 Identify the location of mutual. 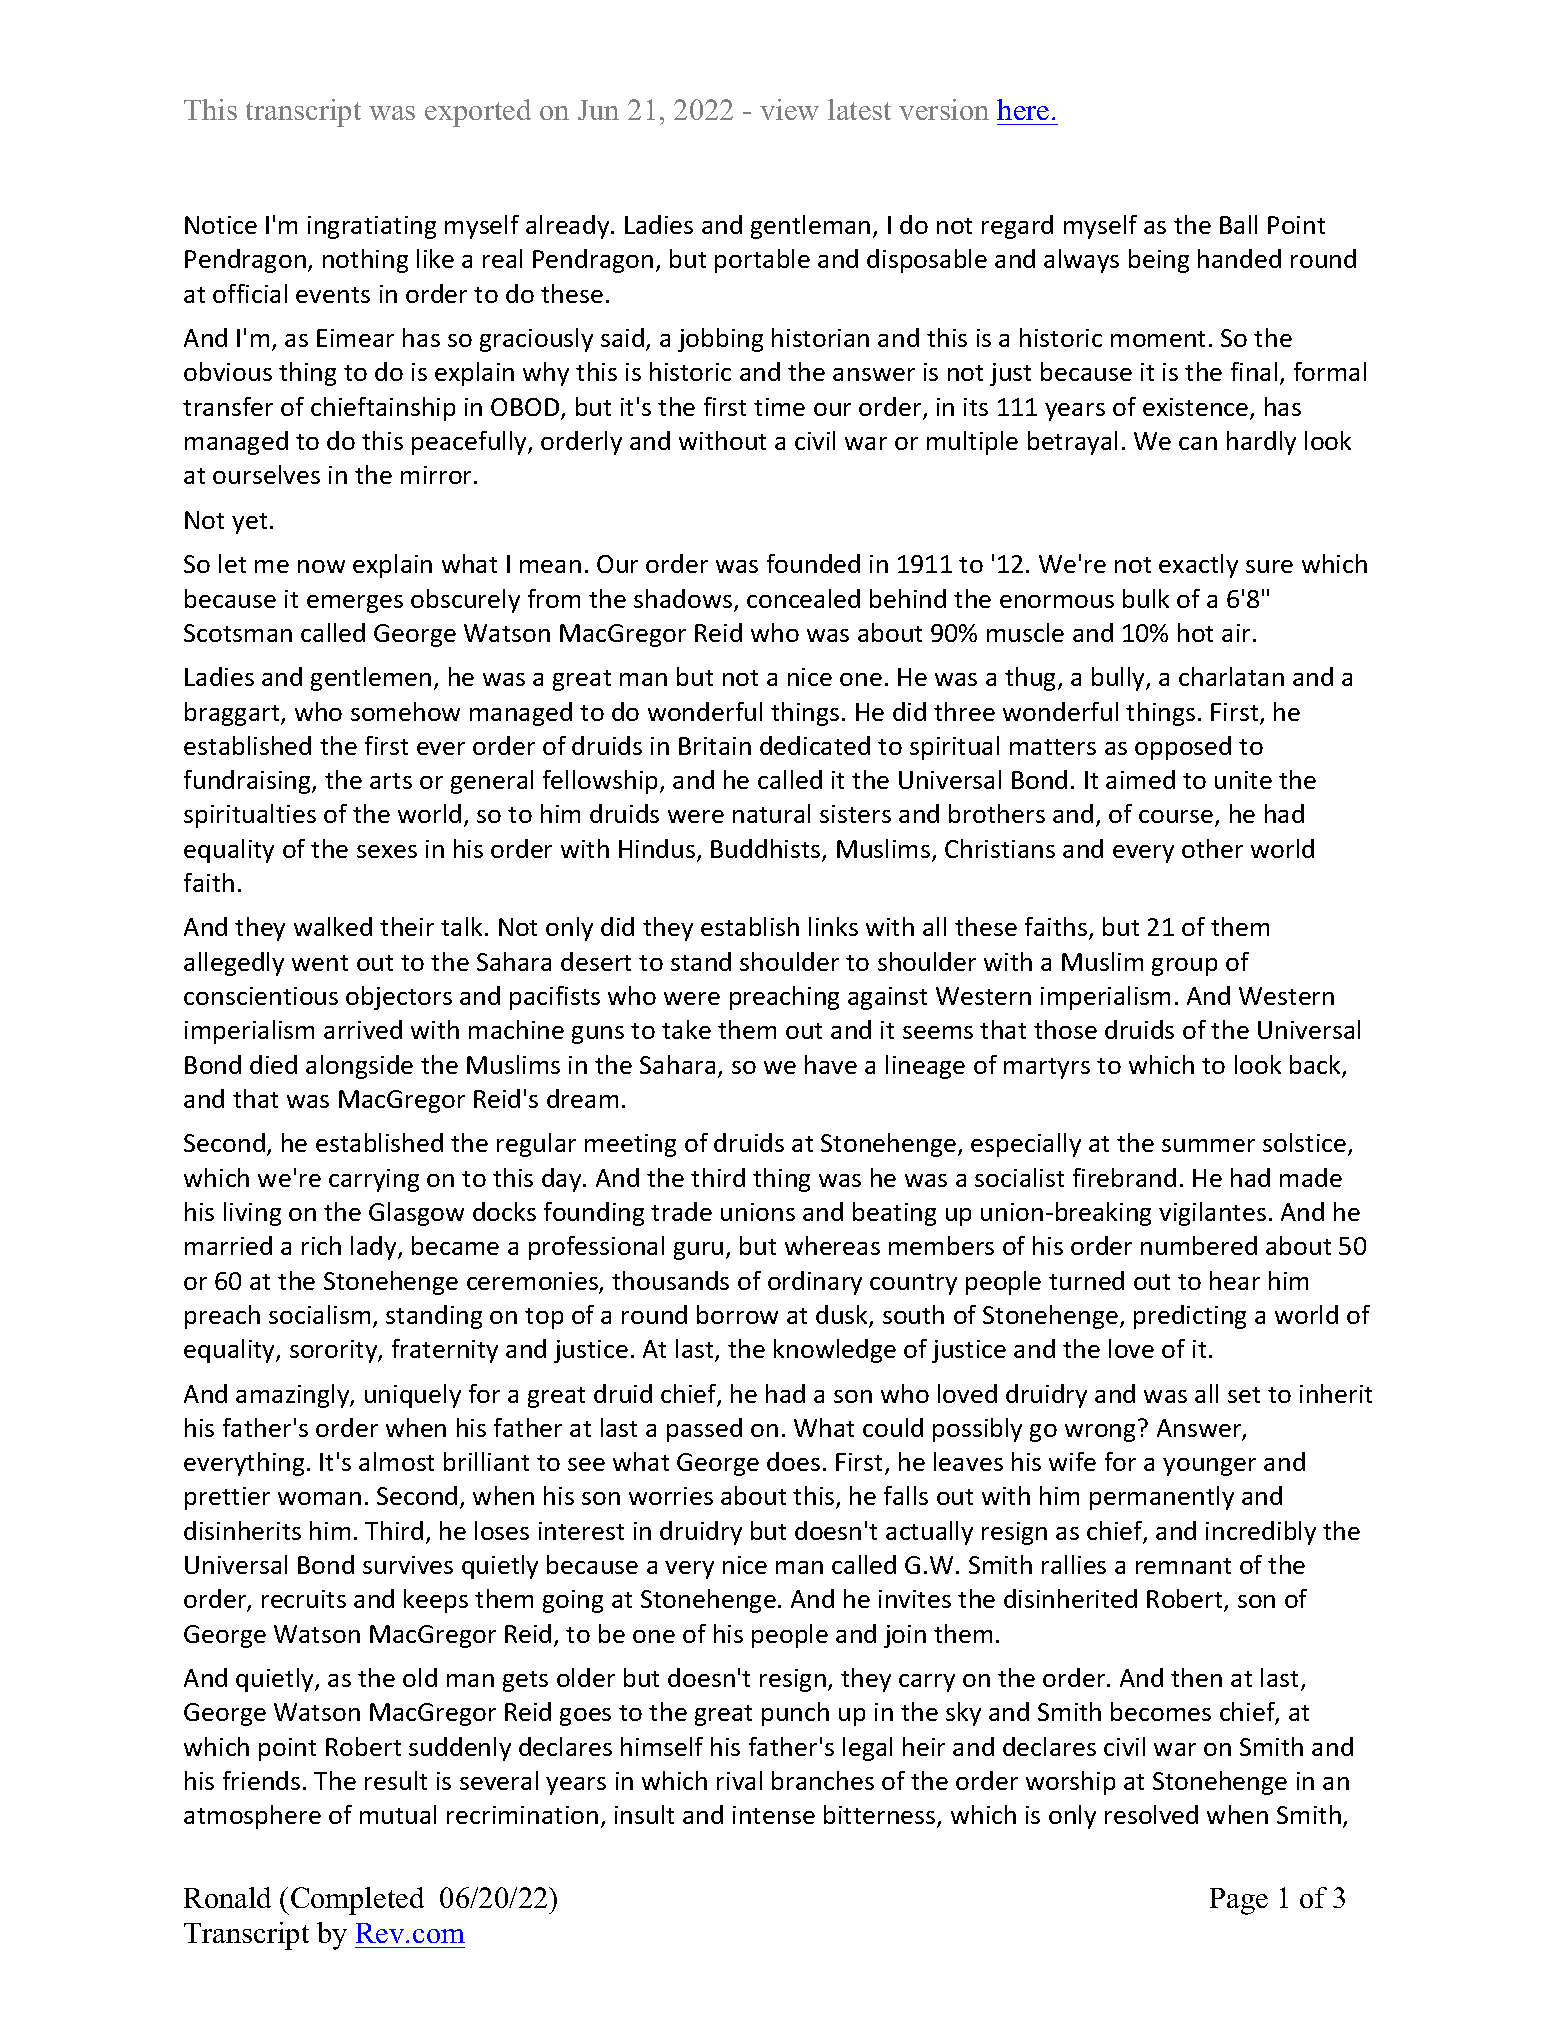
(398, 1814).
